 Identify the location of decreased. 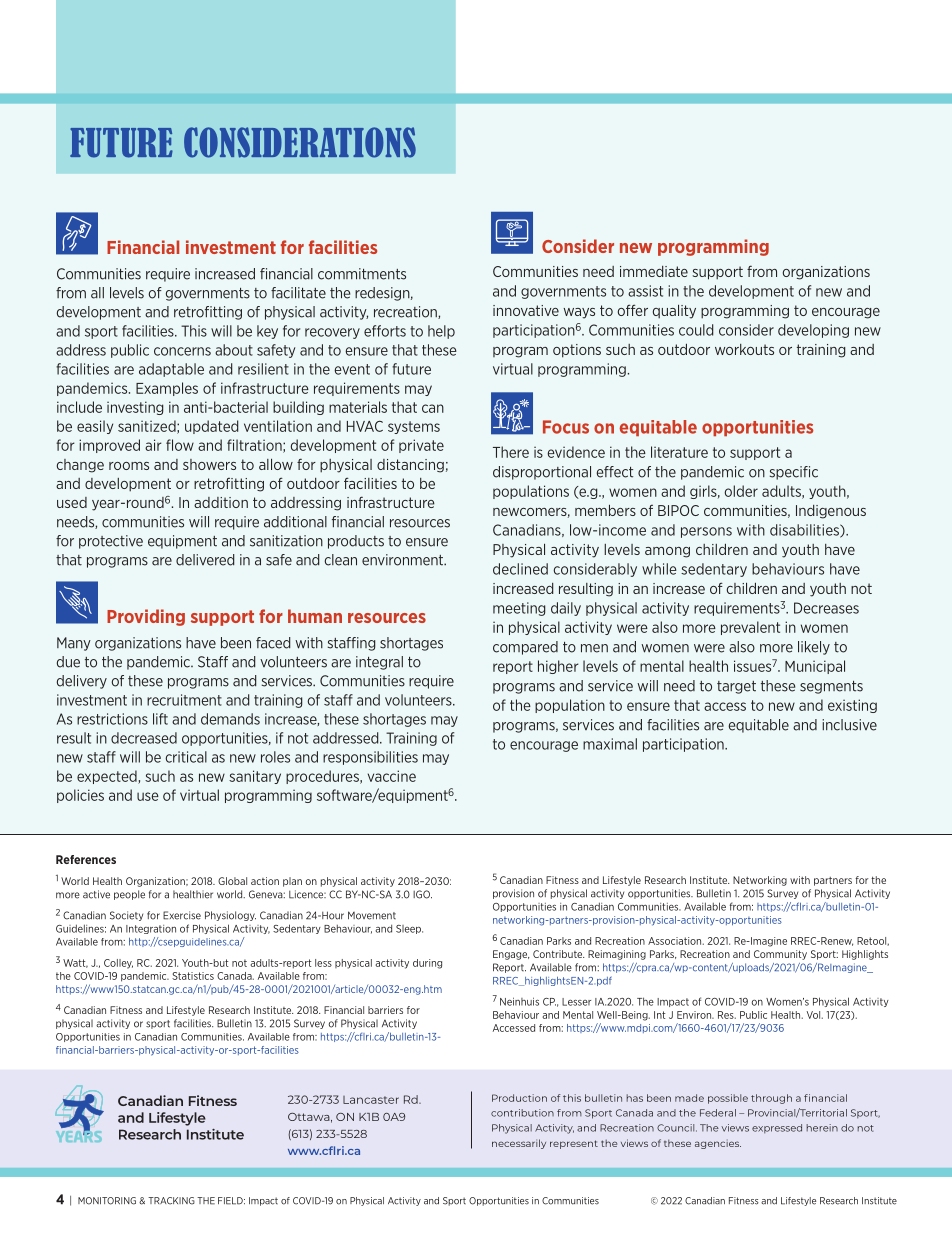
(144, 738).
